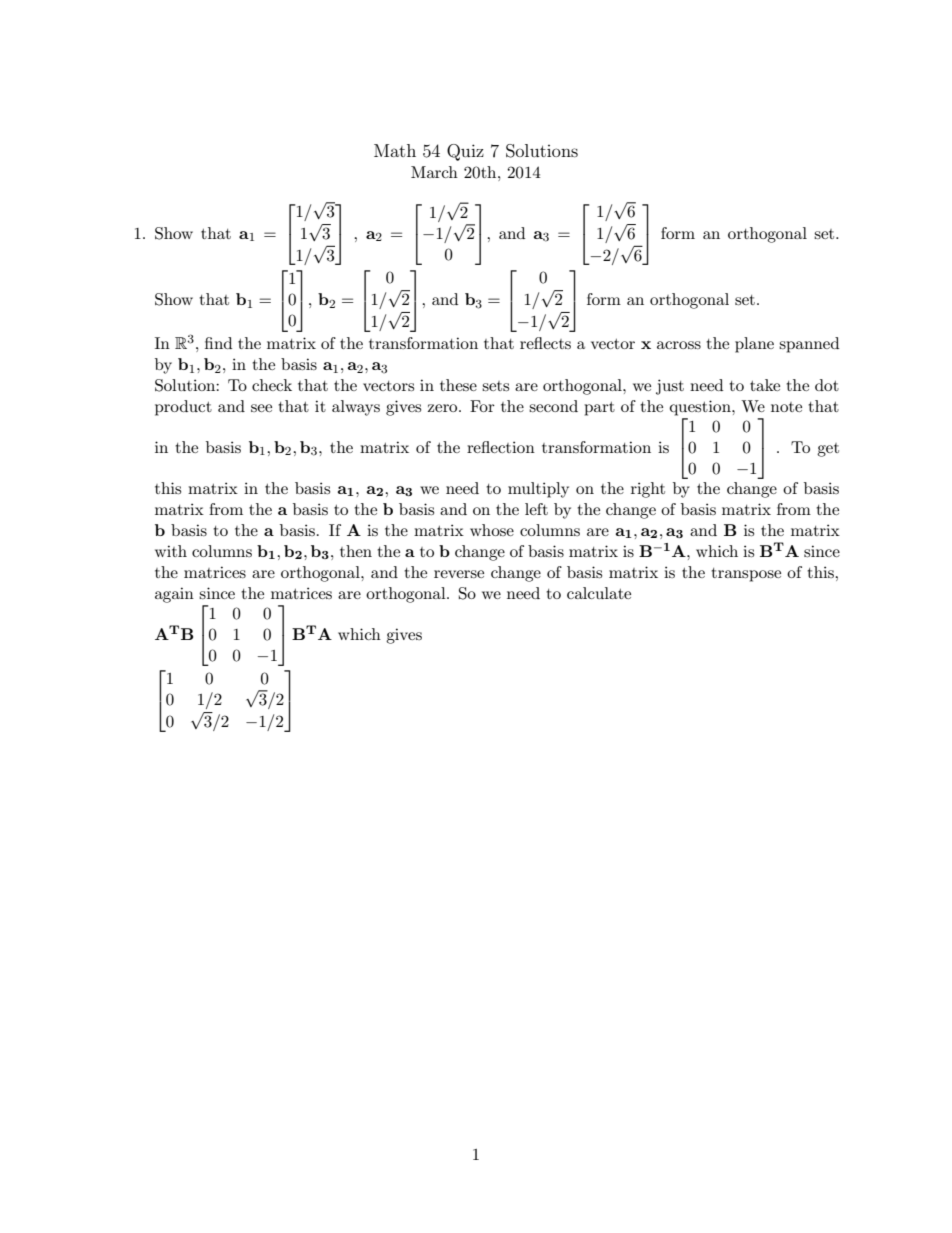 Image resolution: width=952 pixels, height=1233 pixels. I want to click on see, so click(261, 408).
